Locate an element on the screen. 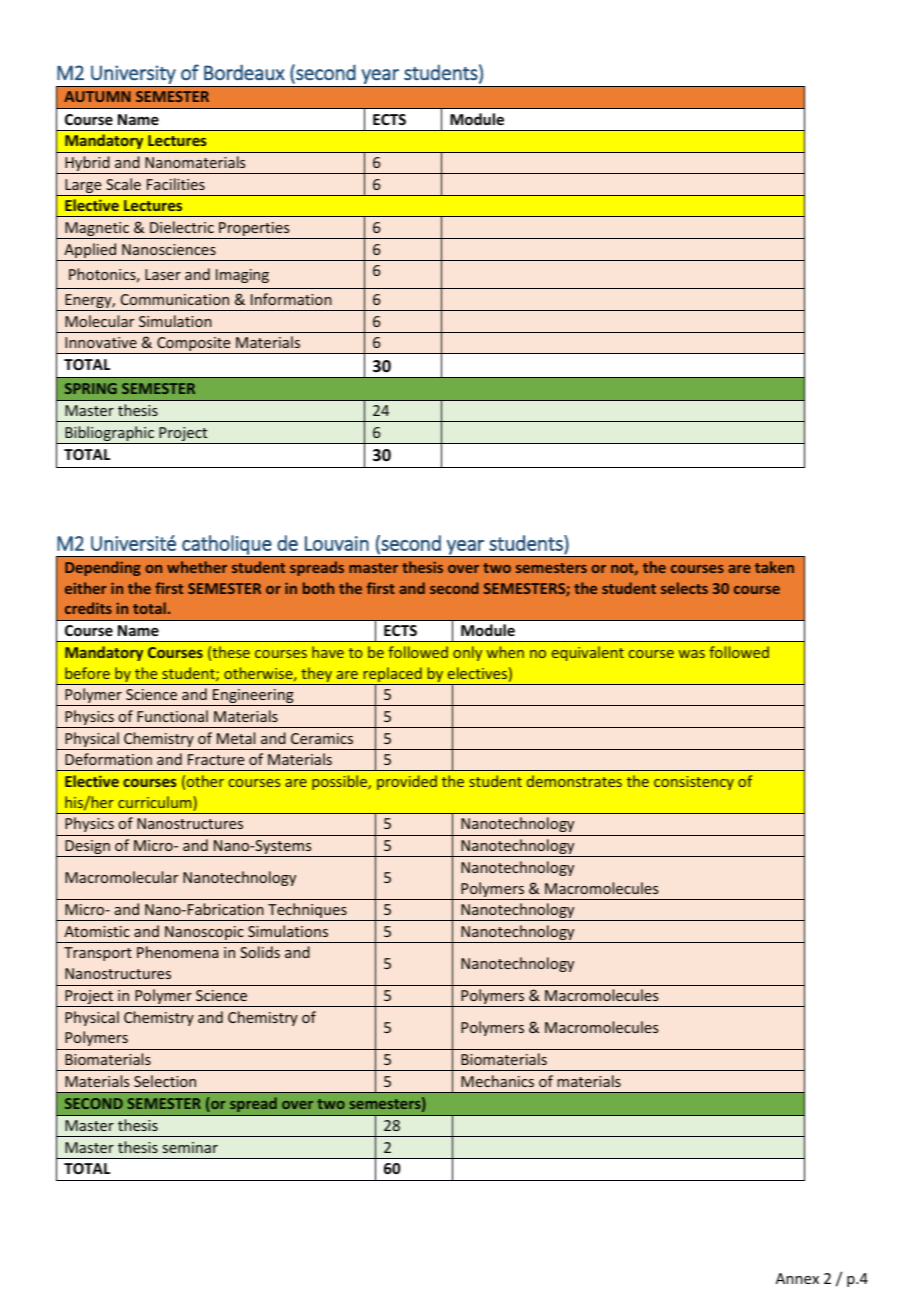 The height and width of the screenshot is (1308, 924). was is located at coordinates (692, 654).
